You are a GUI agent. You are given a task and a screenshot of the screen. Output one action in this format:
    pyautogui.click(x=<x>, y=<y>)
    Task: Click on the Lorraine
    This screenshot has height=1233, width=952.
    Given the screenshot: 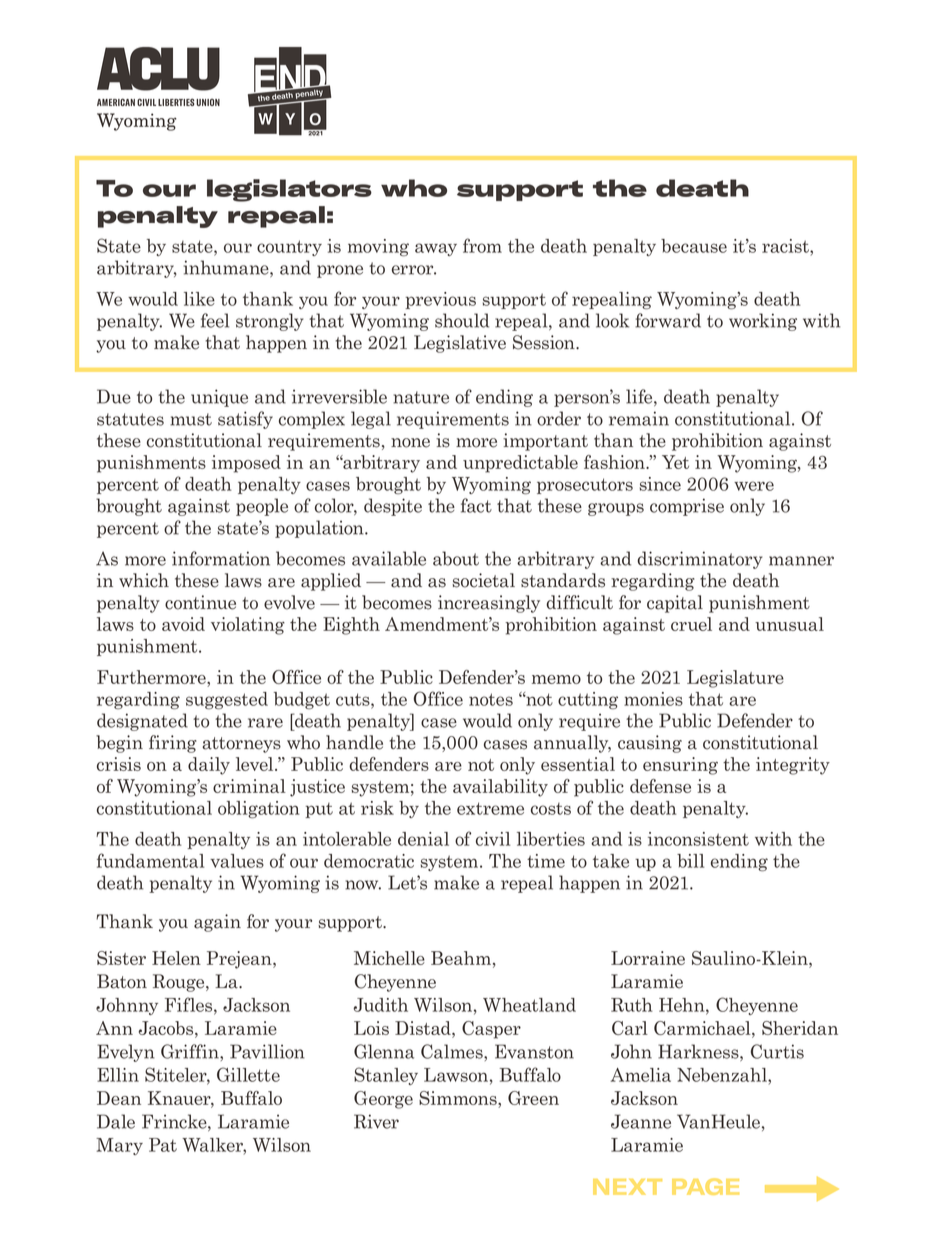 What is the action you would take?
    pyautogui.click(x=648, y=958)
